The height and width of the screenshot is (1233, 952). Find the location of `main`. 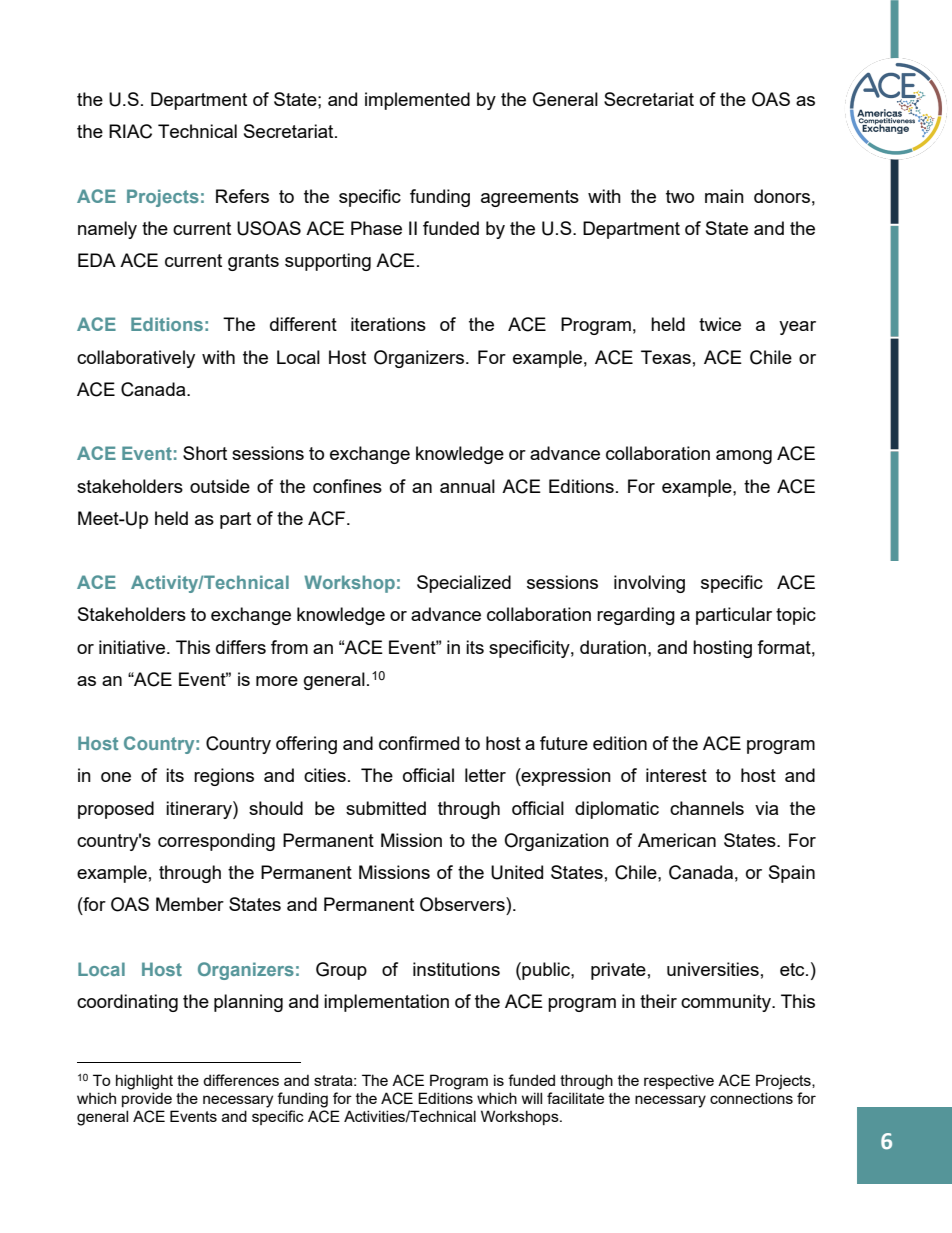

main is located at coordinates (724, 196).
